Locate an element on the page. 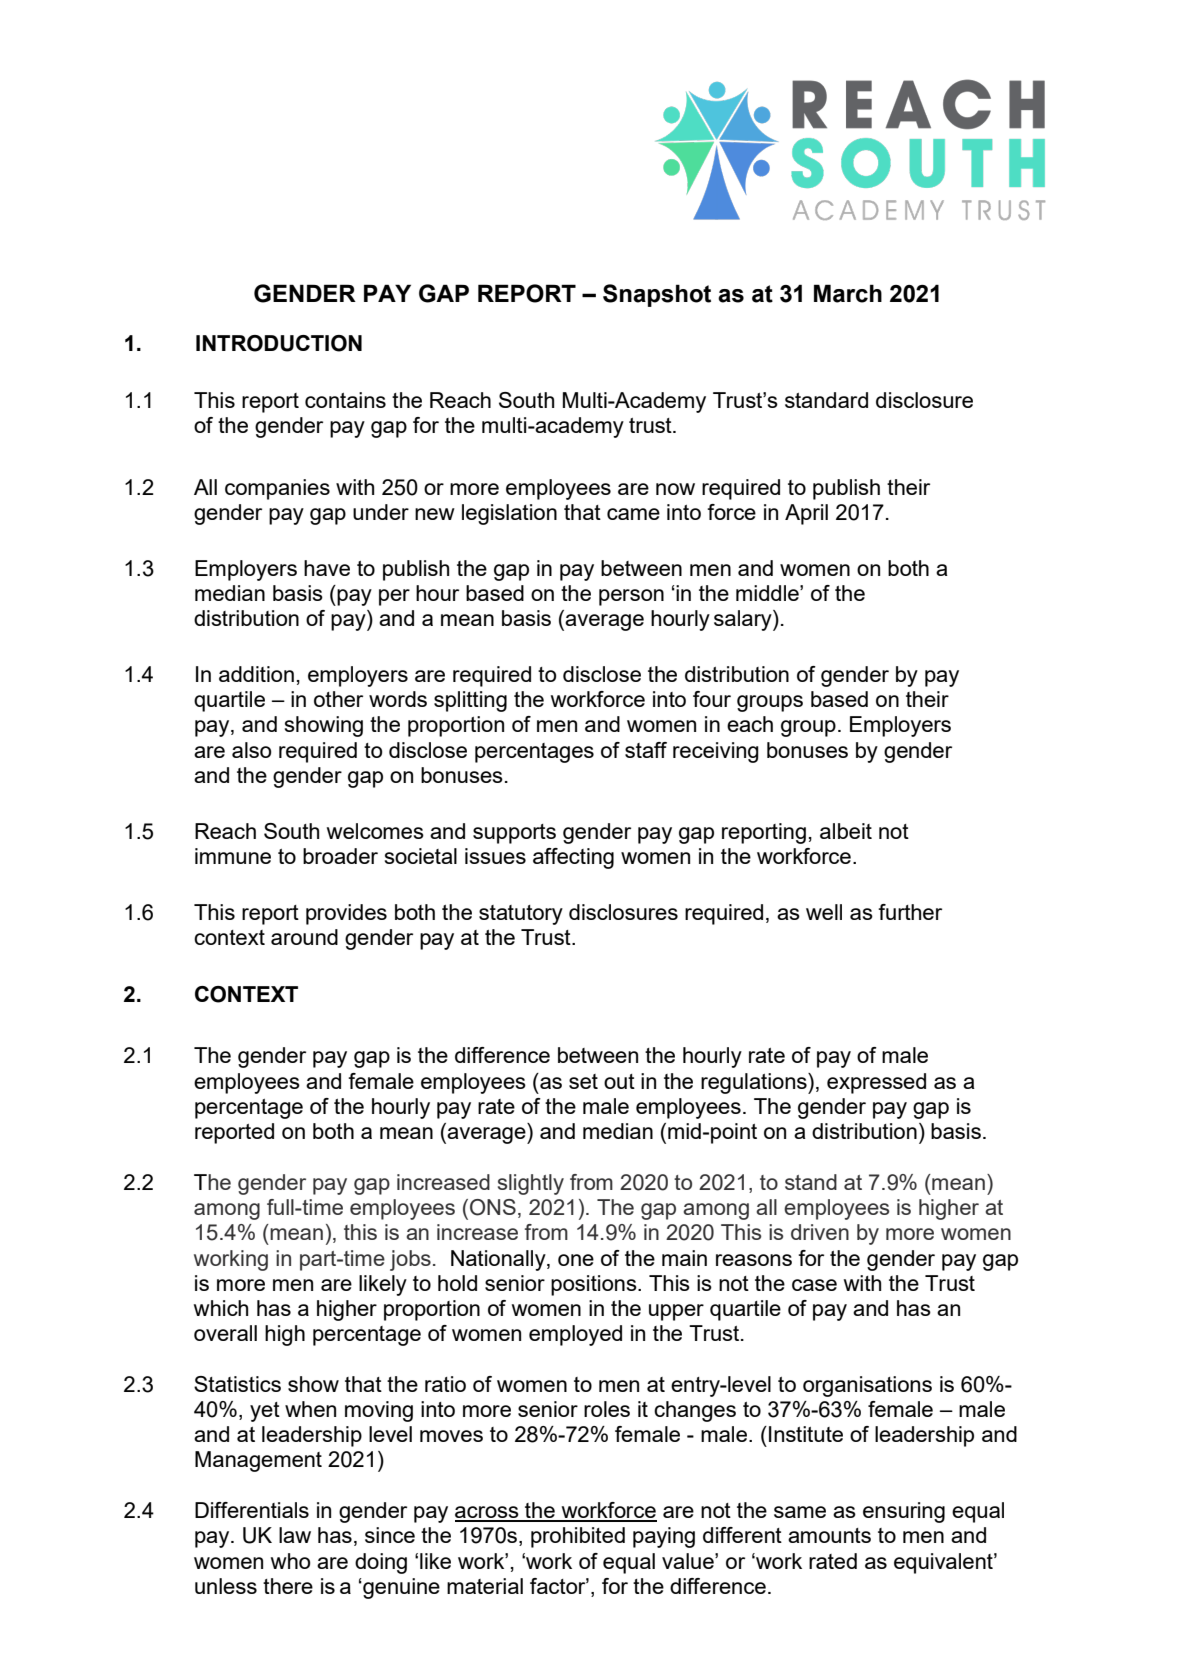 The height and width of the image is (1676, 1185). prohibited is located at coordinates (578, 1537).
